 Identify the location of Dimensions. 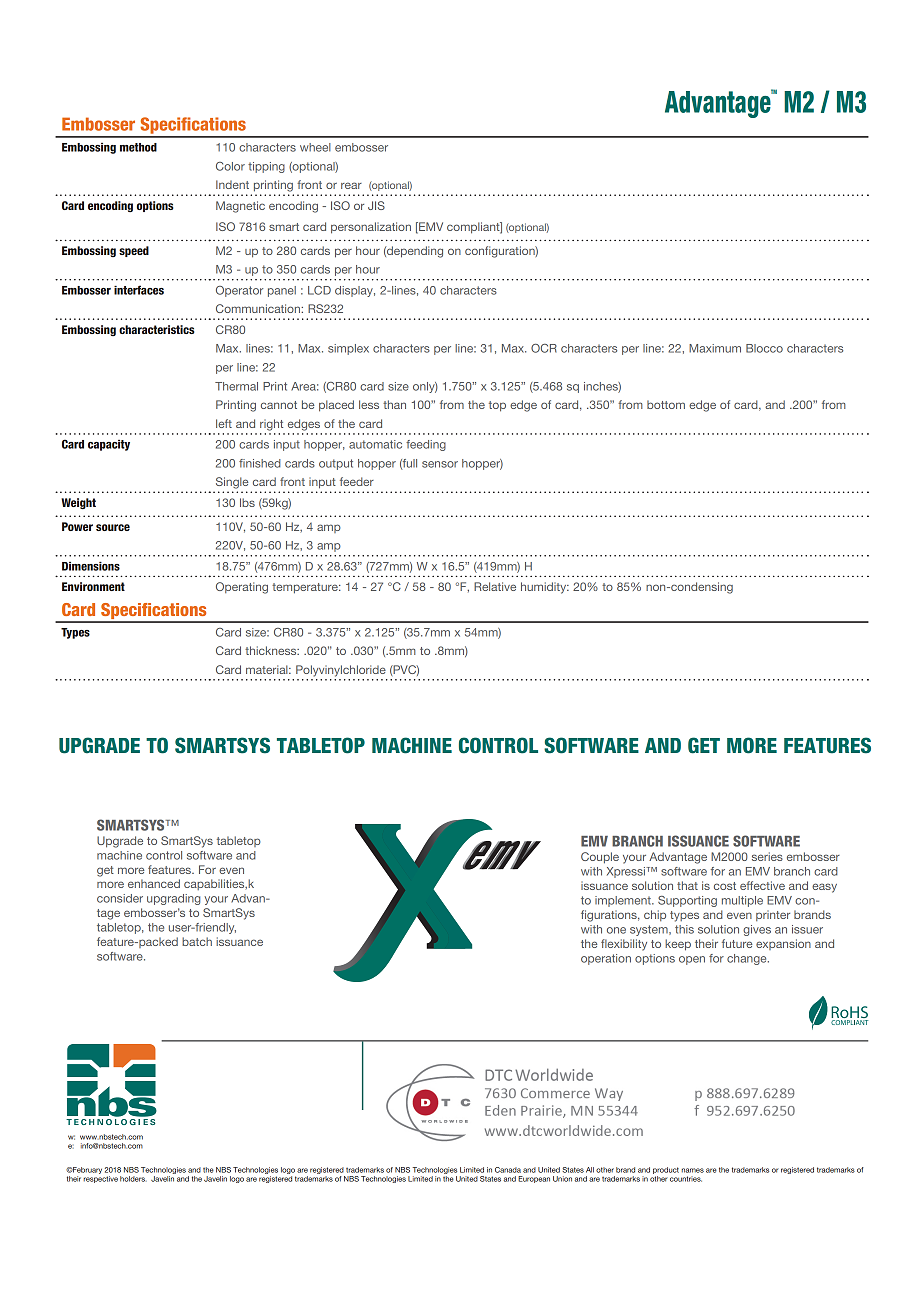
(91, 566).
